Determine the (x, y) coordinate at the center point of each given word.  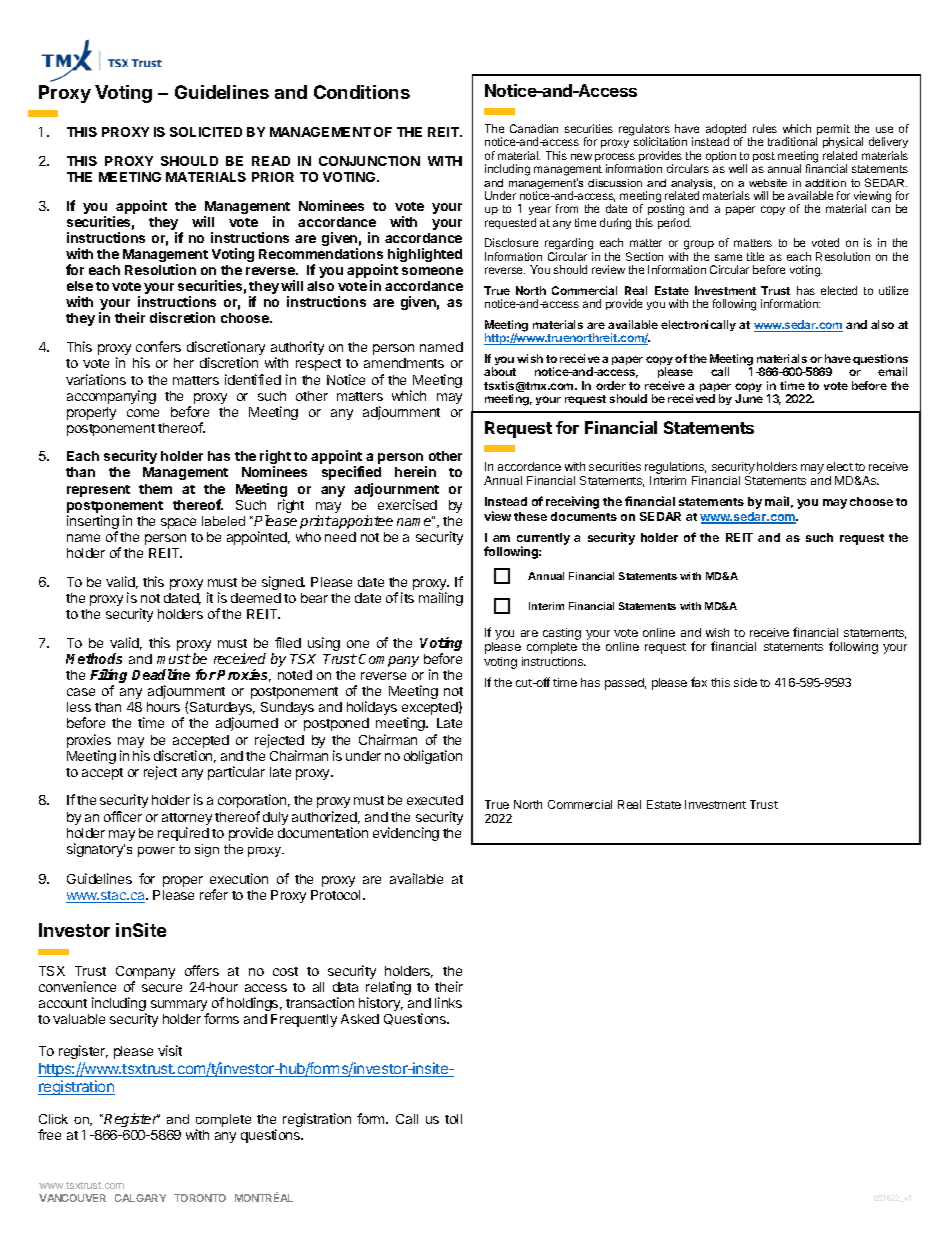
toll (453, 1119)
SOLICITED (206, 132)
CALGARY (140, 1198)
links (448, 1002)
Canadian (534, 128)
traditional (792, 141)
